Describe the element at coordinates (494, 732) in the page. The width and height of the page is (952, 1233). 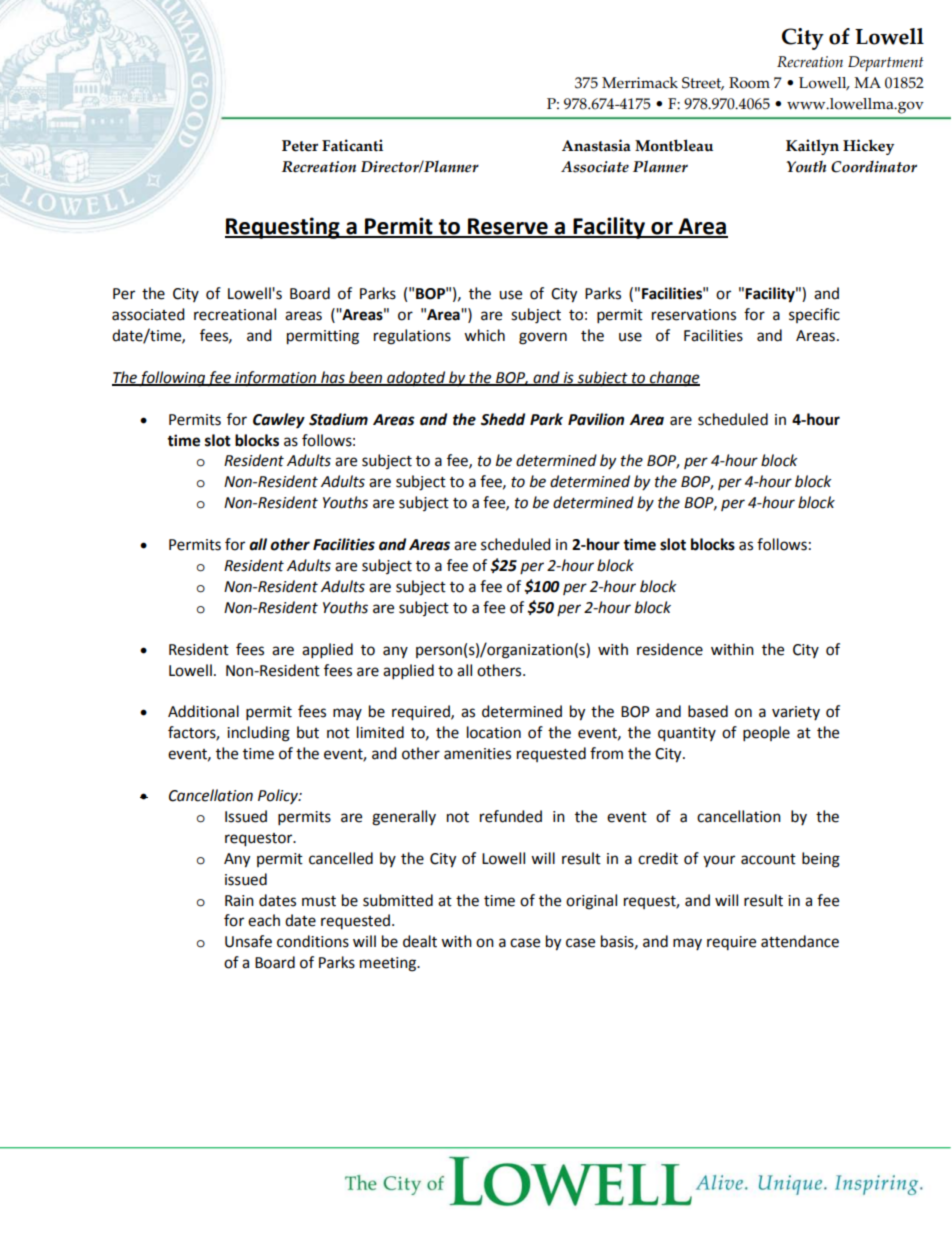
I see `location` at that location.
